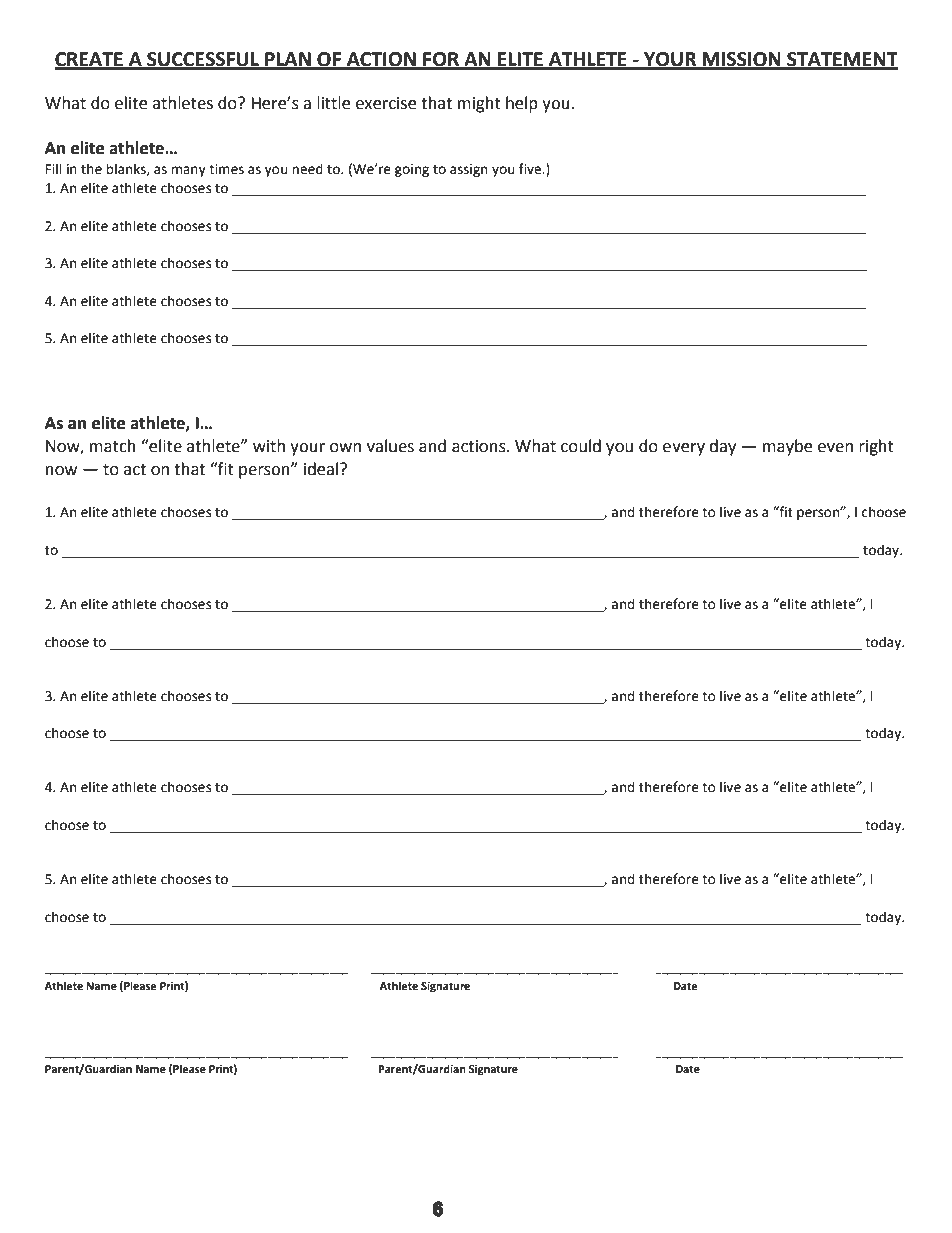 This page has height=1233, width=952. What do you see at coordinates (269, 446) in the page?
I see `with` at bounding box center [269, 446].
